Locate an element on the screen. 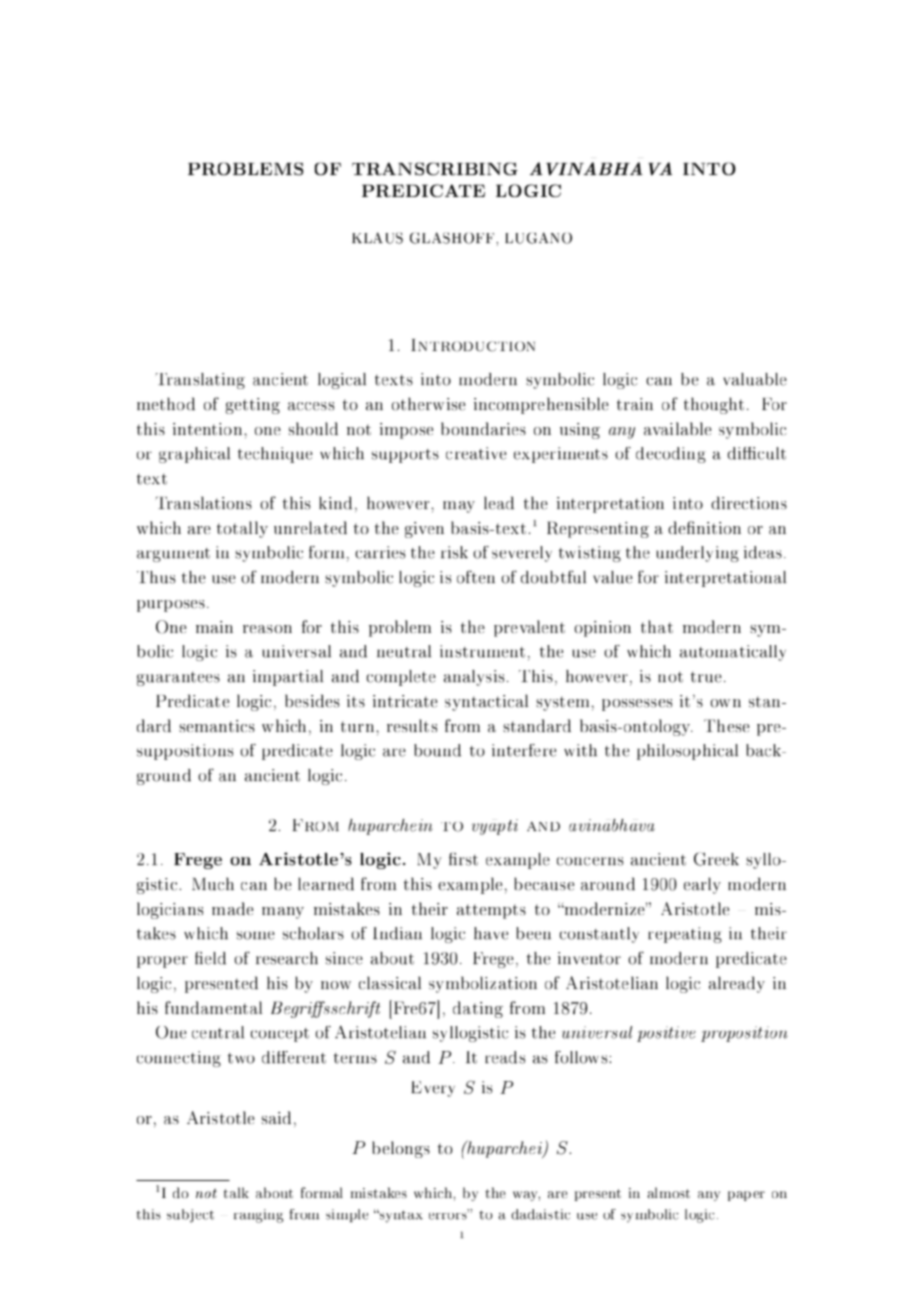 The width and height of the screenshot is (924, 1308). TRANSCRIBING is located at coordinates (435, 169).
